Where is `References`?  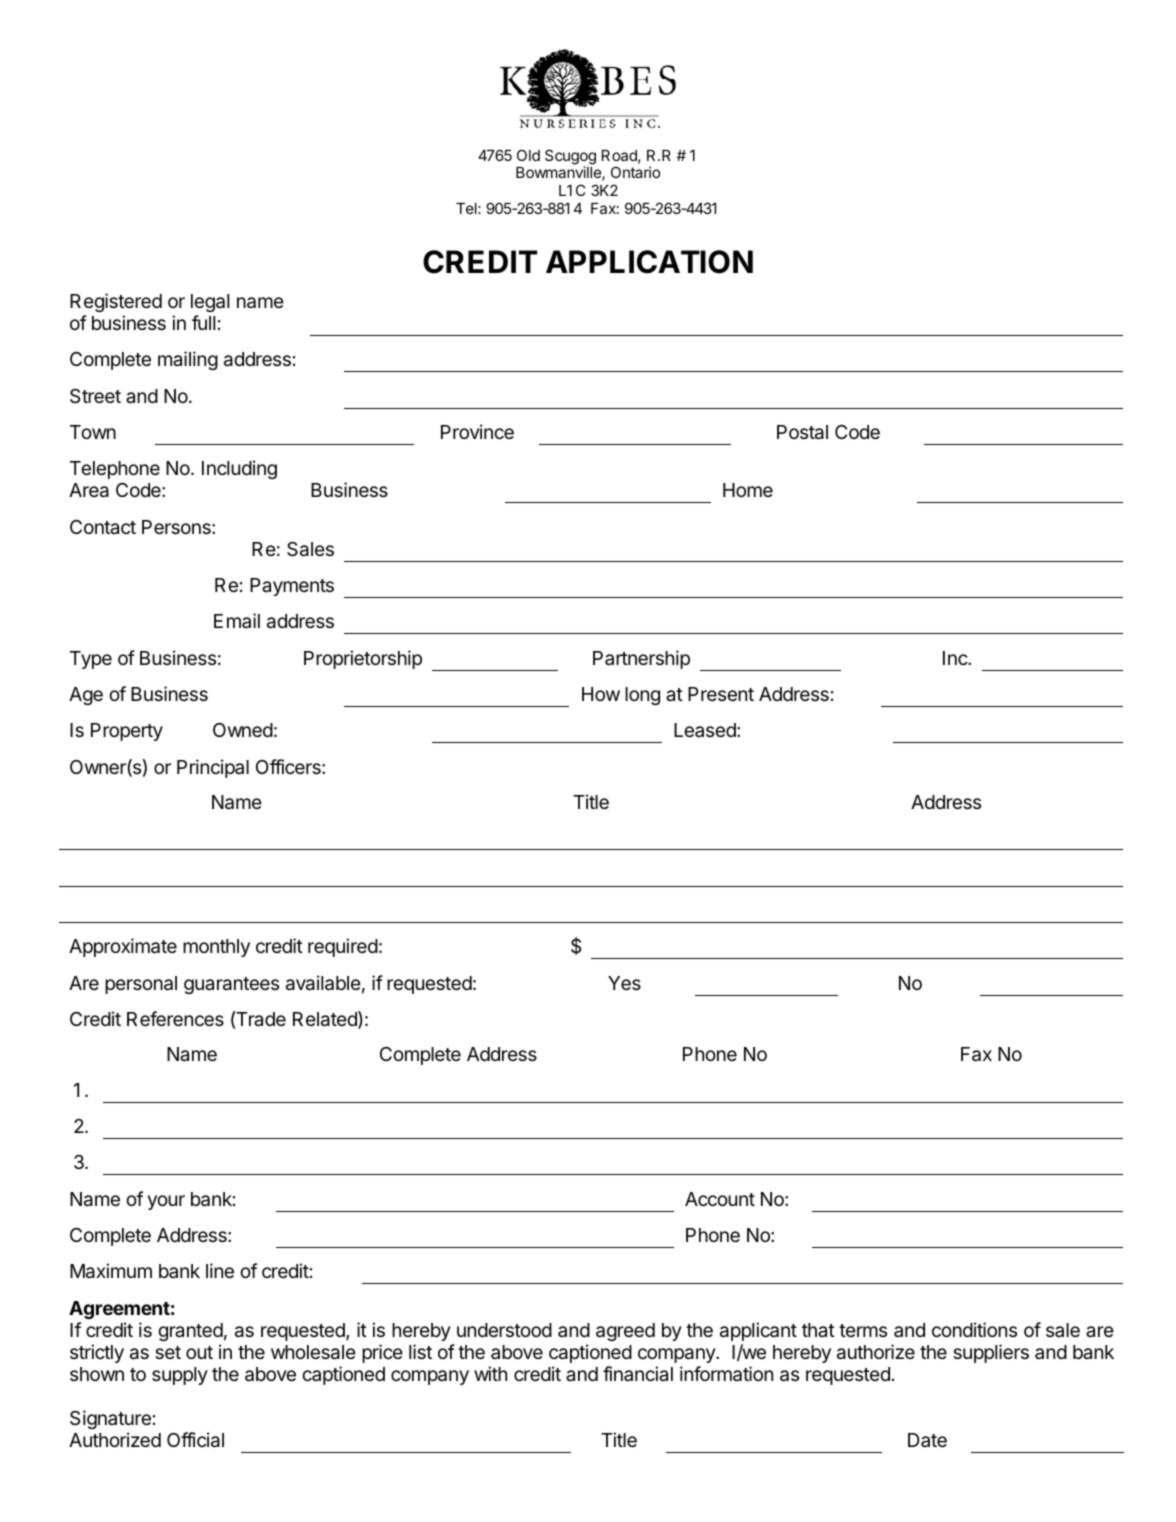
References is located at coordinates (175, 1018).
